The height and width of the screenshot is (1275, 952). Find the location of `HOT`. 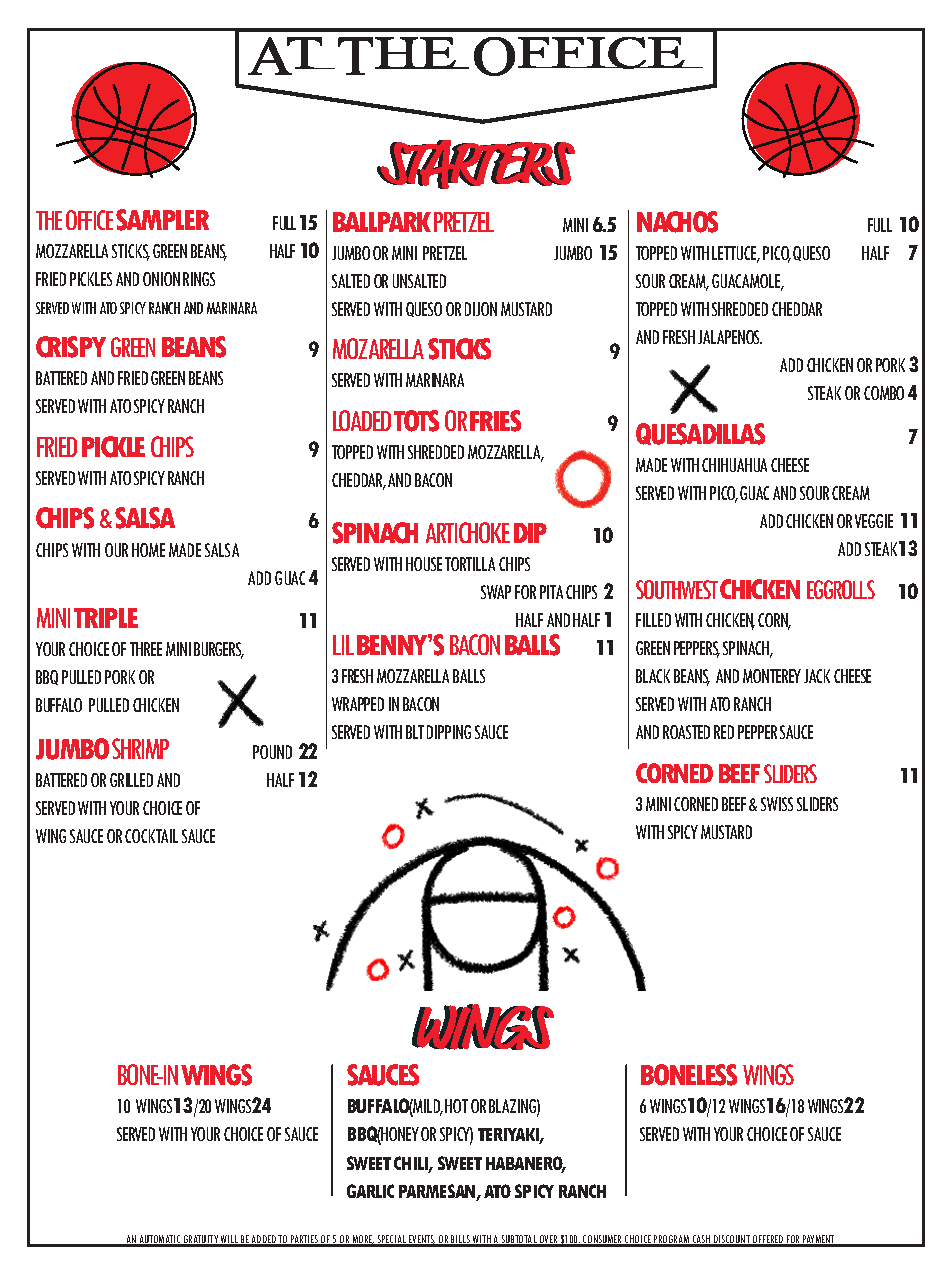

HOT is located at coordinates (456, 1106).
